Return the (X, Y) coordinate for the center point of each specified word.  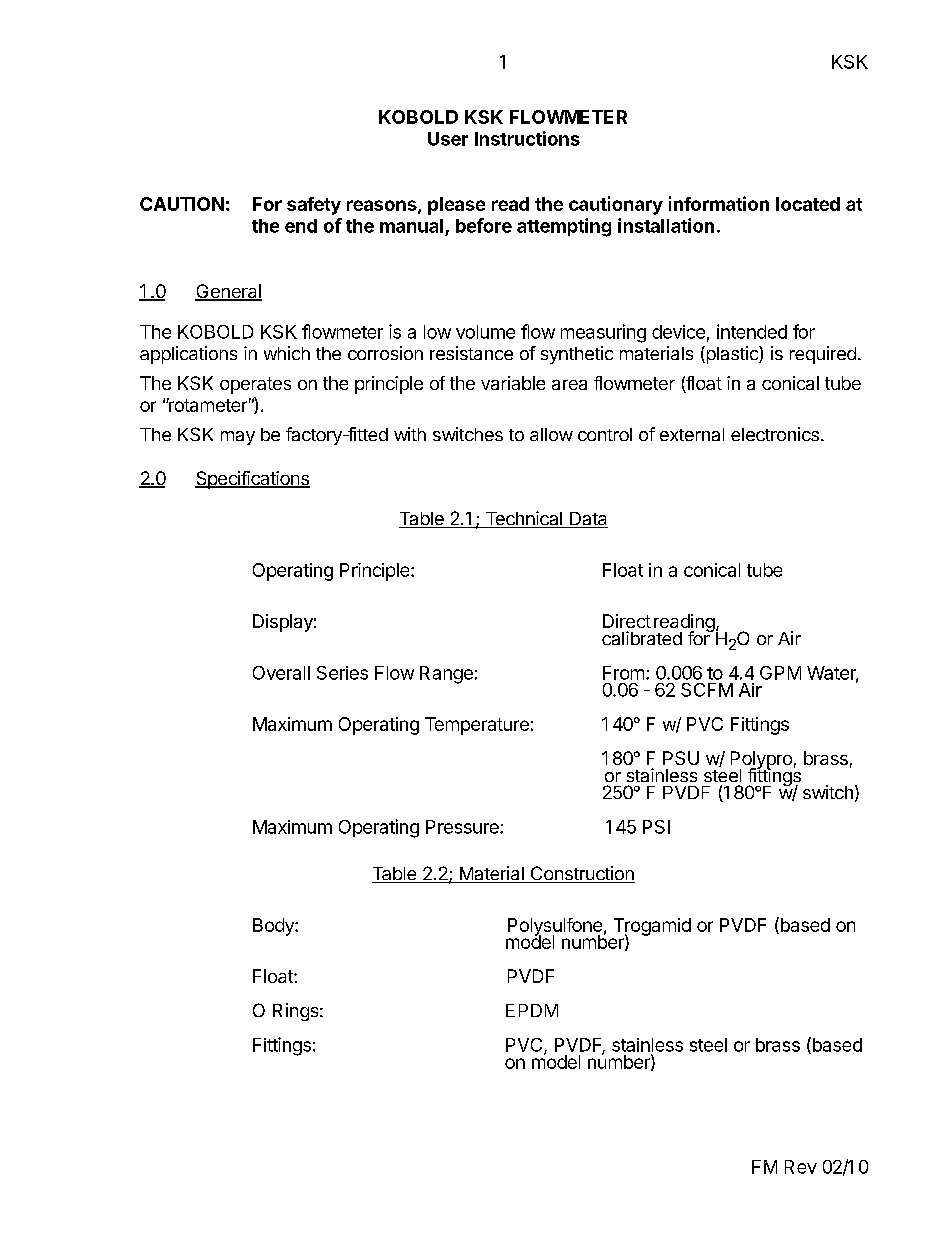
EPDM (532, 1010)
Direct (627, 621)
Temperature (477, 726)
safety (314, 206)
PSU (681, 758)
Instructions (527, 138)
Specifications (252, 480)
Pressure (463, 827)
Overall (281, 673)
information (719, 203)
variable (513, 383)
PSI (656, 827)
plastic (732, 355)
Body (274, 927)
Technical (523, 519)
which (287, 353)
